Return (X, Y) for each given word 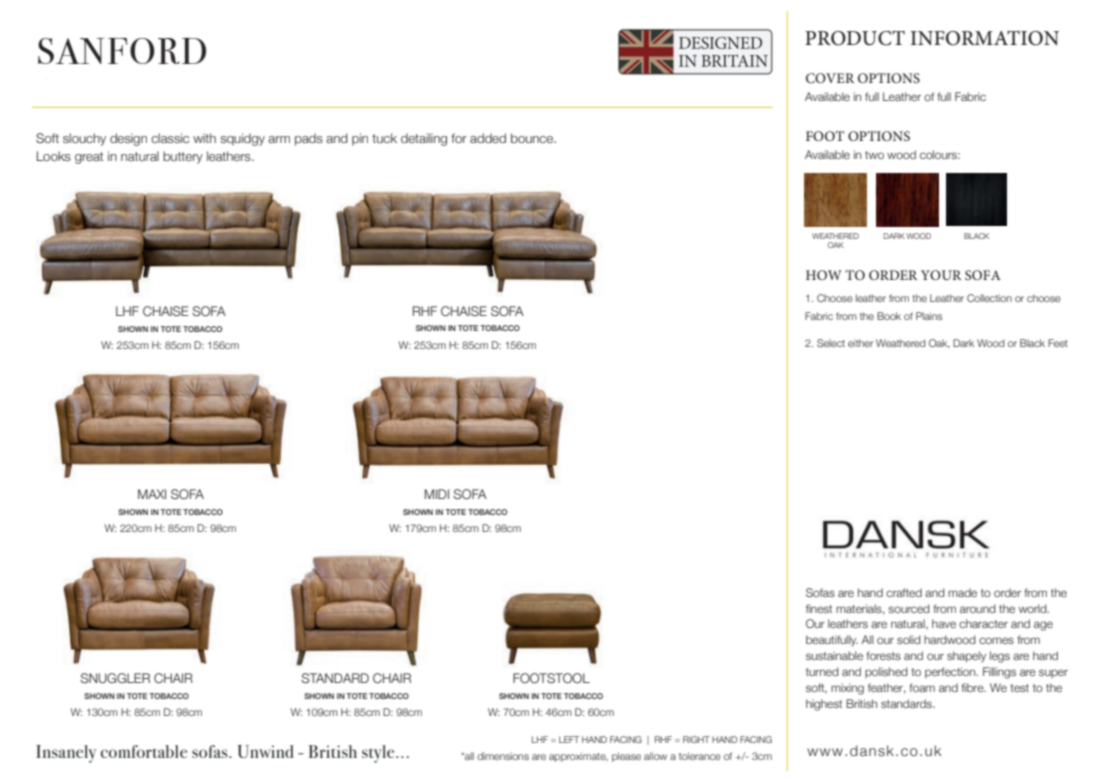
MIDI (437, 494)
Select (831, 343)
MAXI (152, 494)
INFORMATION (985, 38)
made (962, 592)
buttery (183, 157)
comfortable (144, 751)
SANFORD (122, 51)
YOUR (941, 275)
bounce (533, 138)
